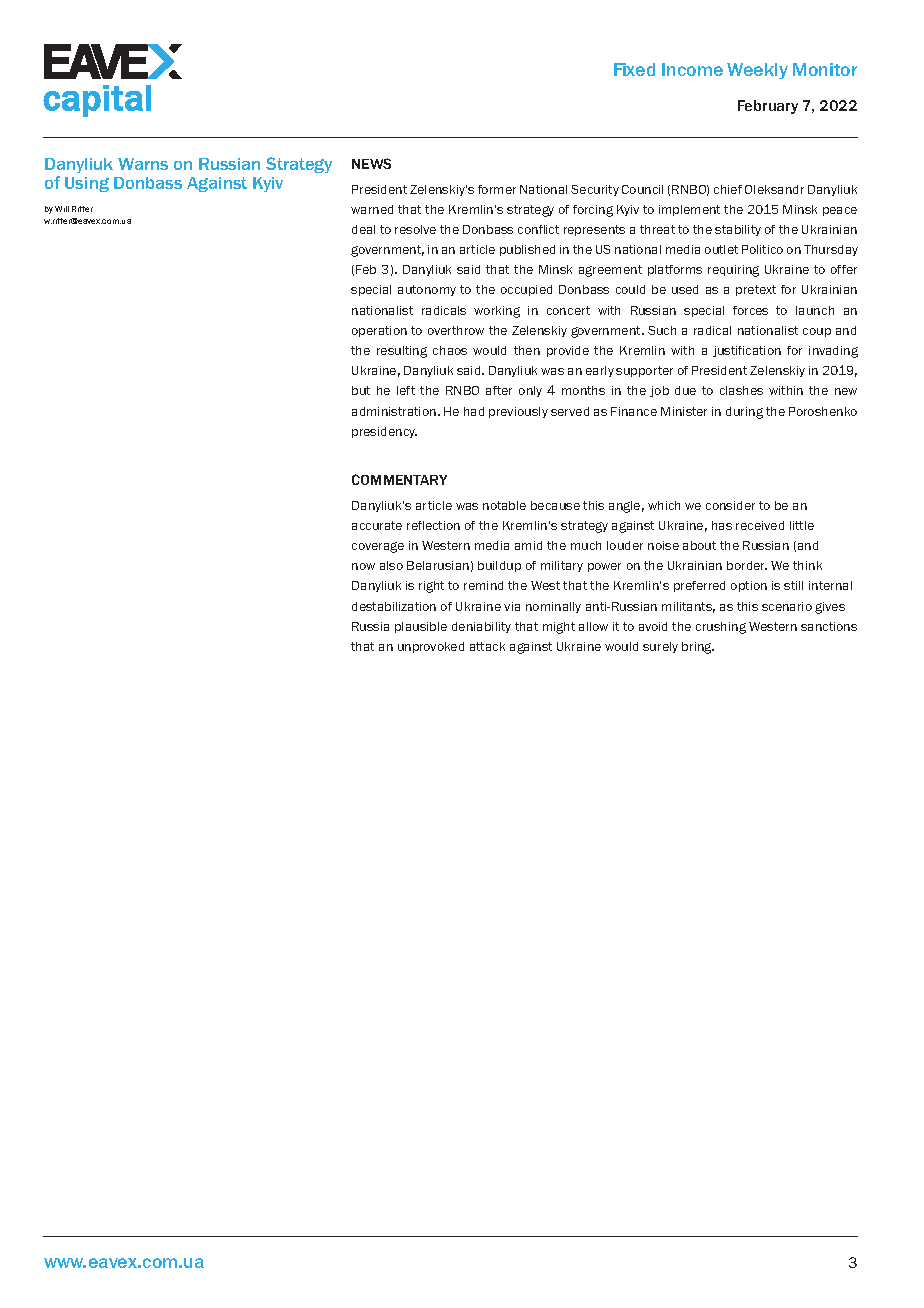 This screenshot has width=924, height=1308. What do you see at coordinates (757, 71) in the screenshot?
I see `Weekly` at bounding box center [757, 71].
